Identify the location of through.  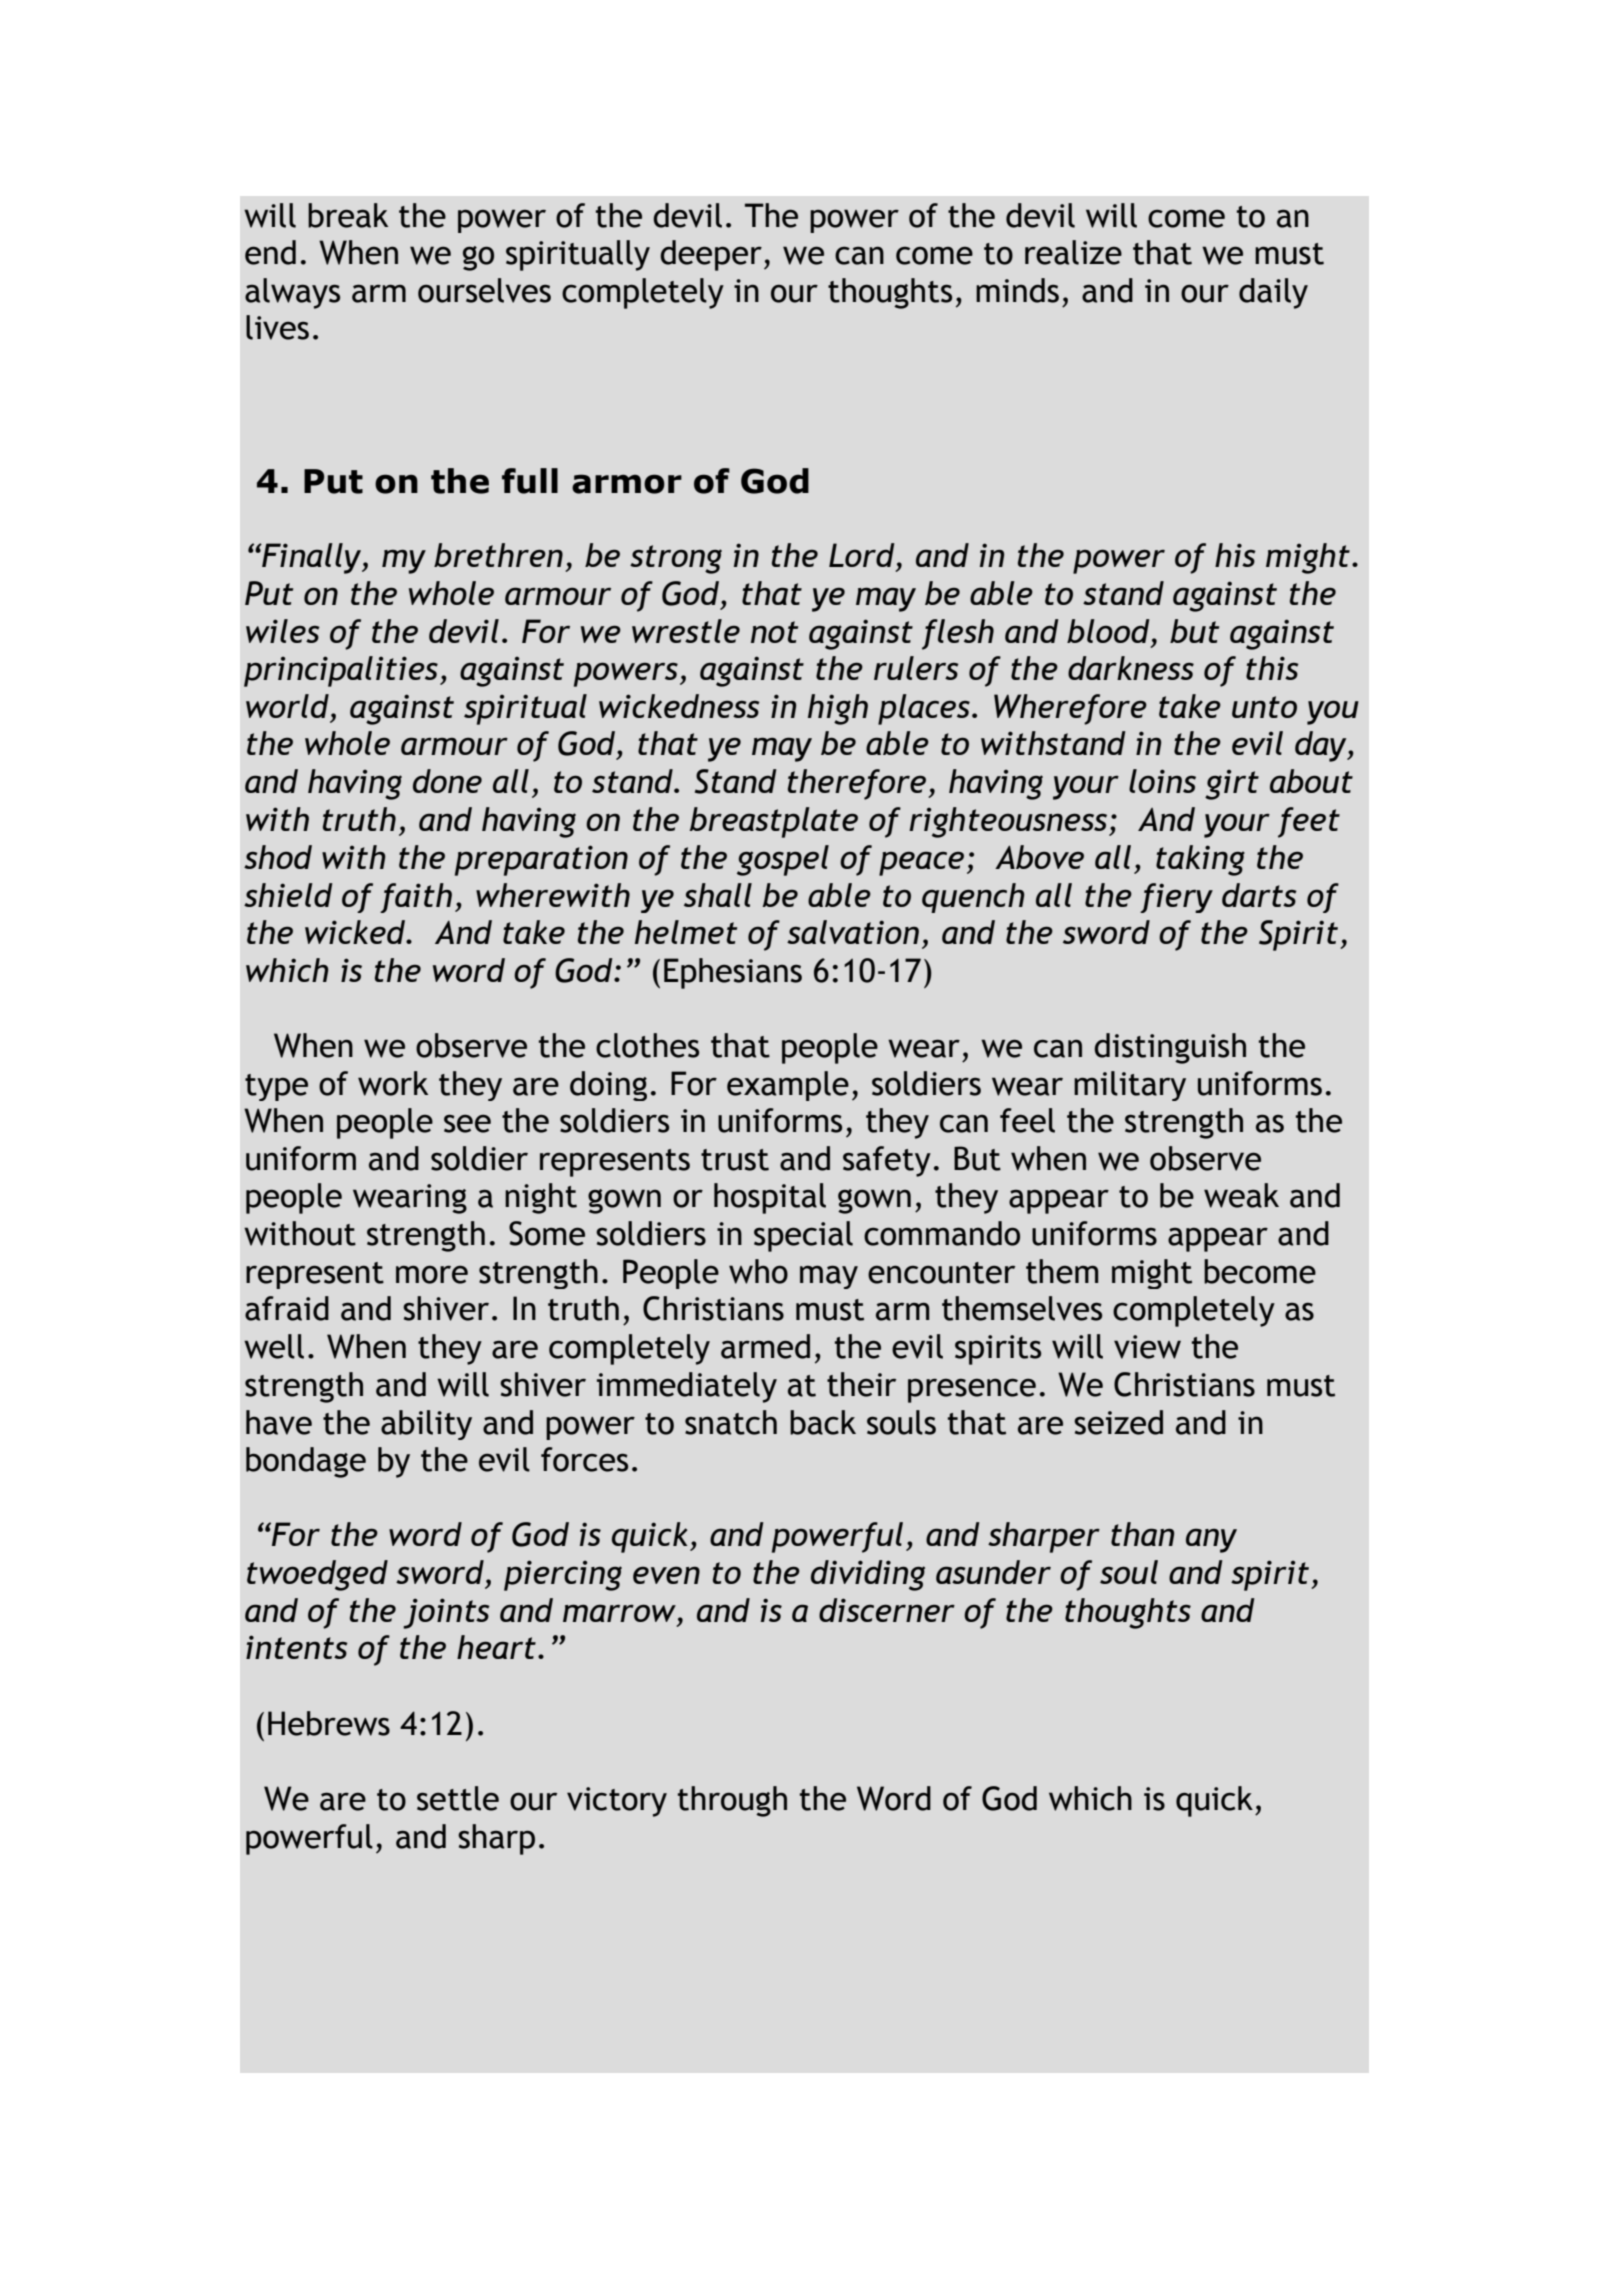
(732, 1801).
